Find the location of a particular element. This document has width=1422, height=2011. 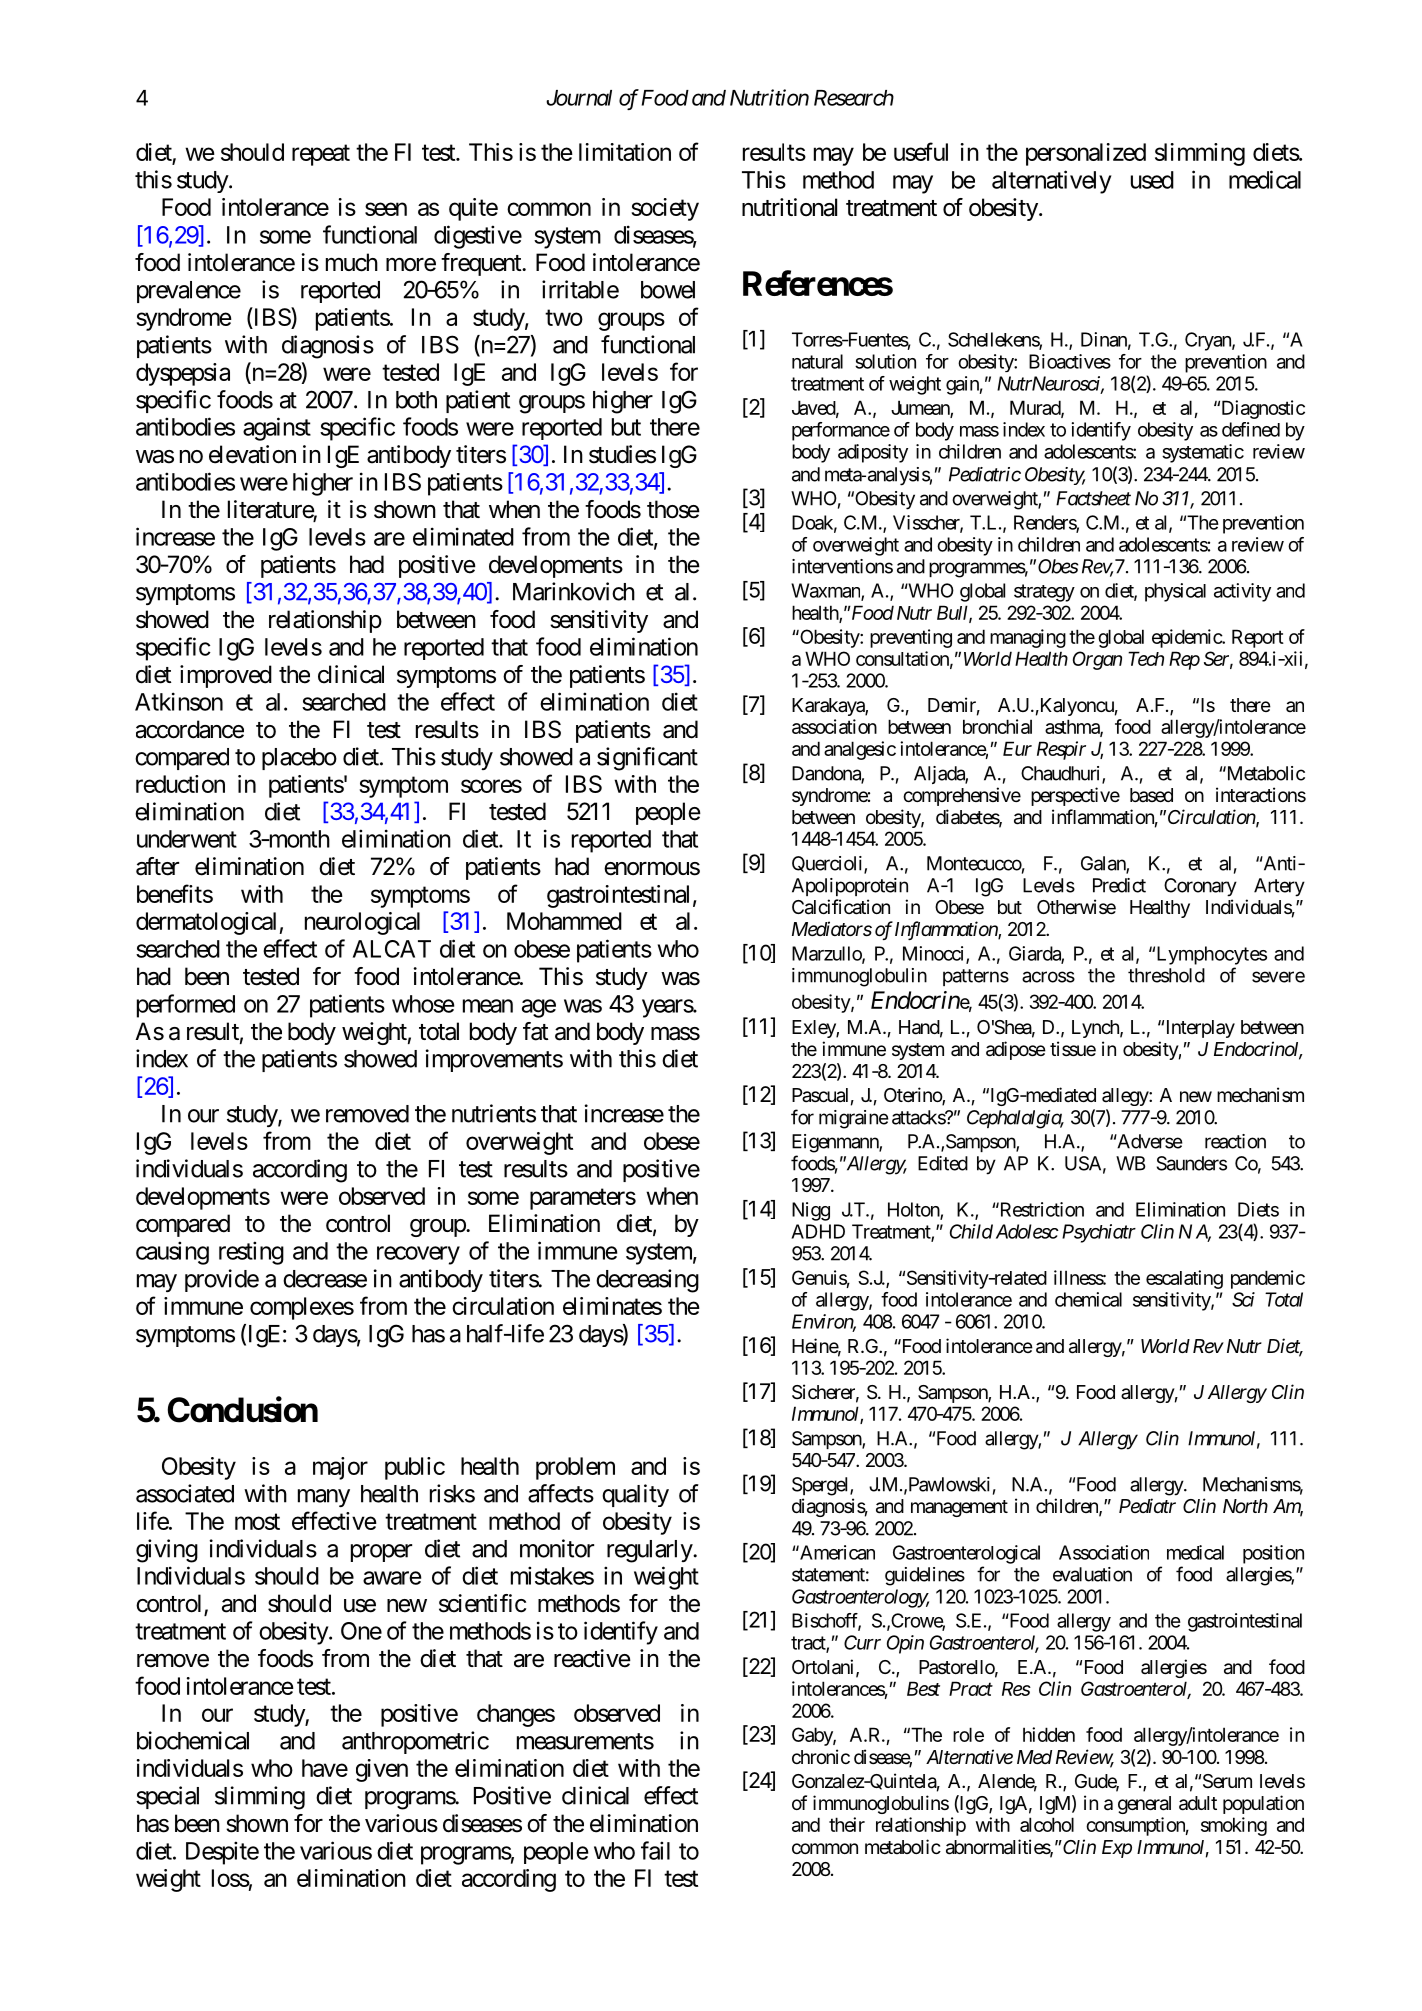

repeat is located at coordinates (321, 155).
